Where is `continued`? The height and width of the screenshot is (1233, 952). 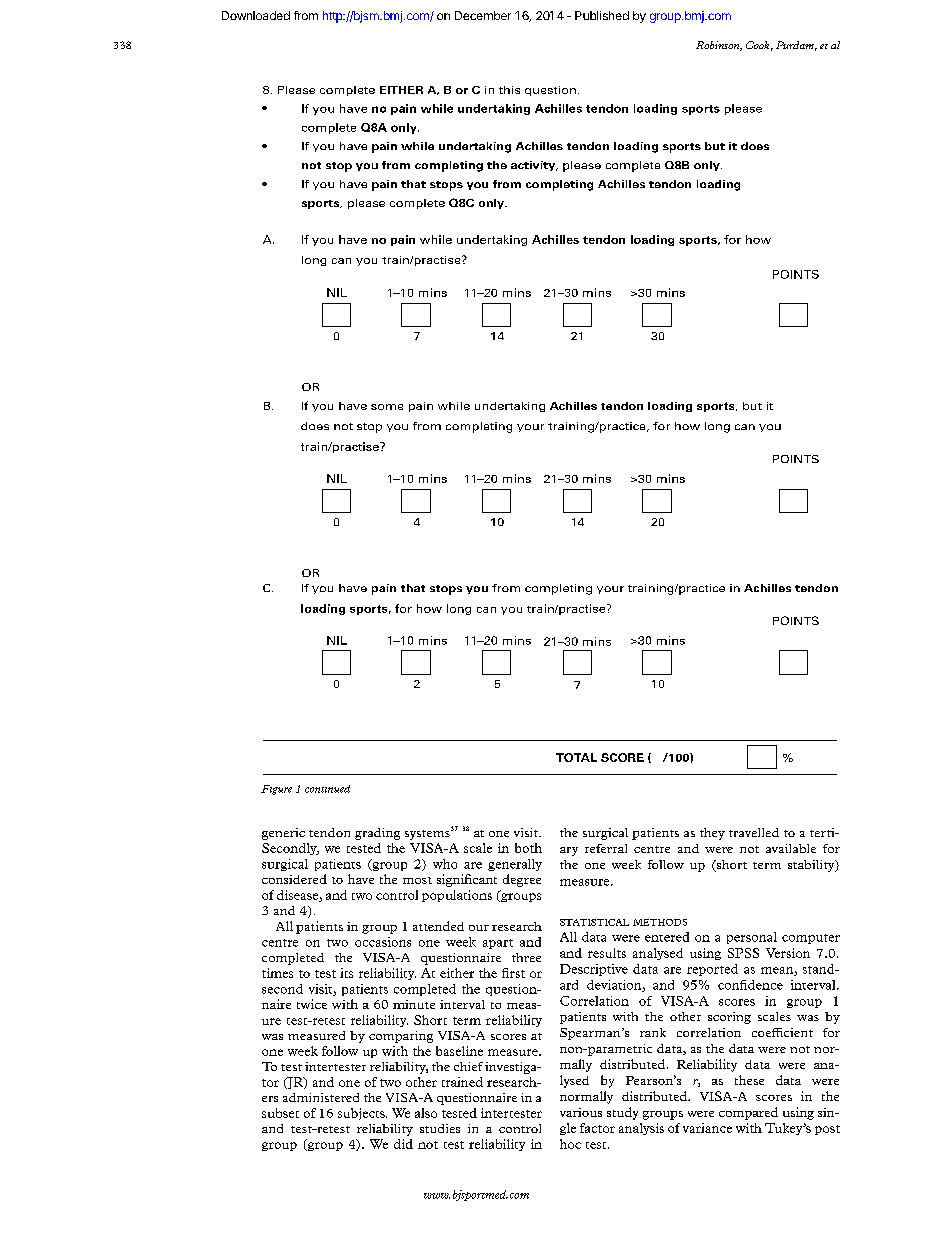
continued is located at coordinates (327, 789).
